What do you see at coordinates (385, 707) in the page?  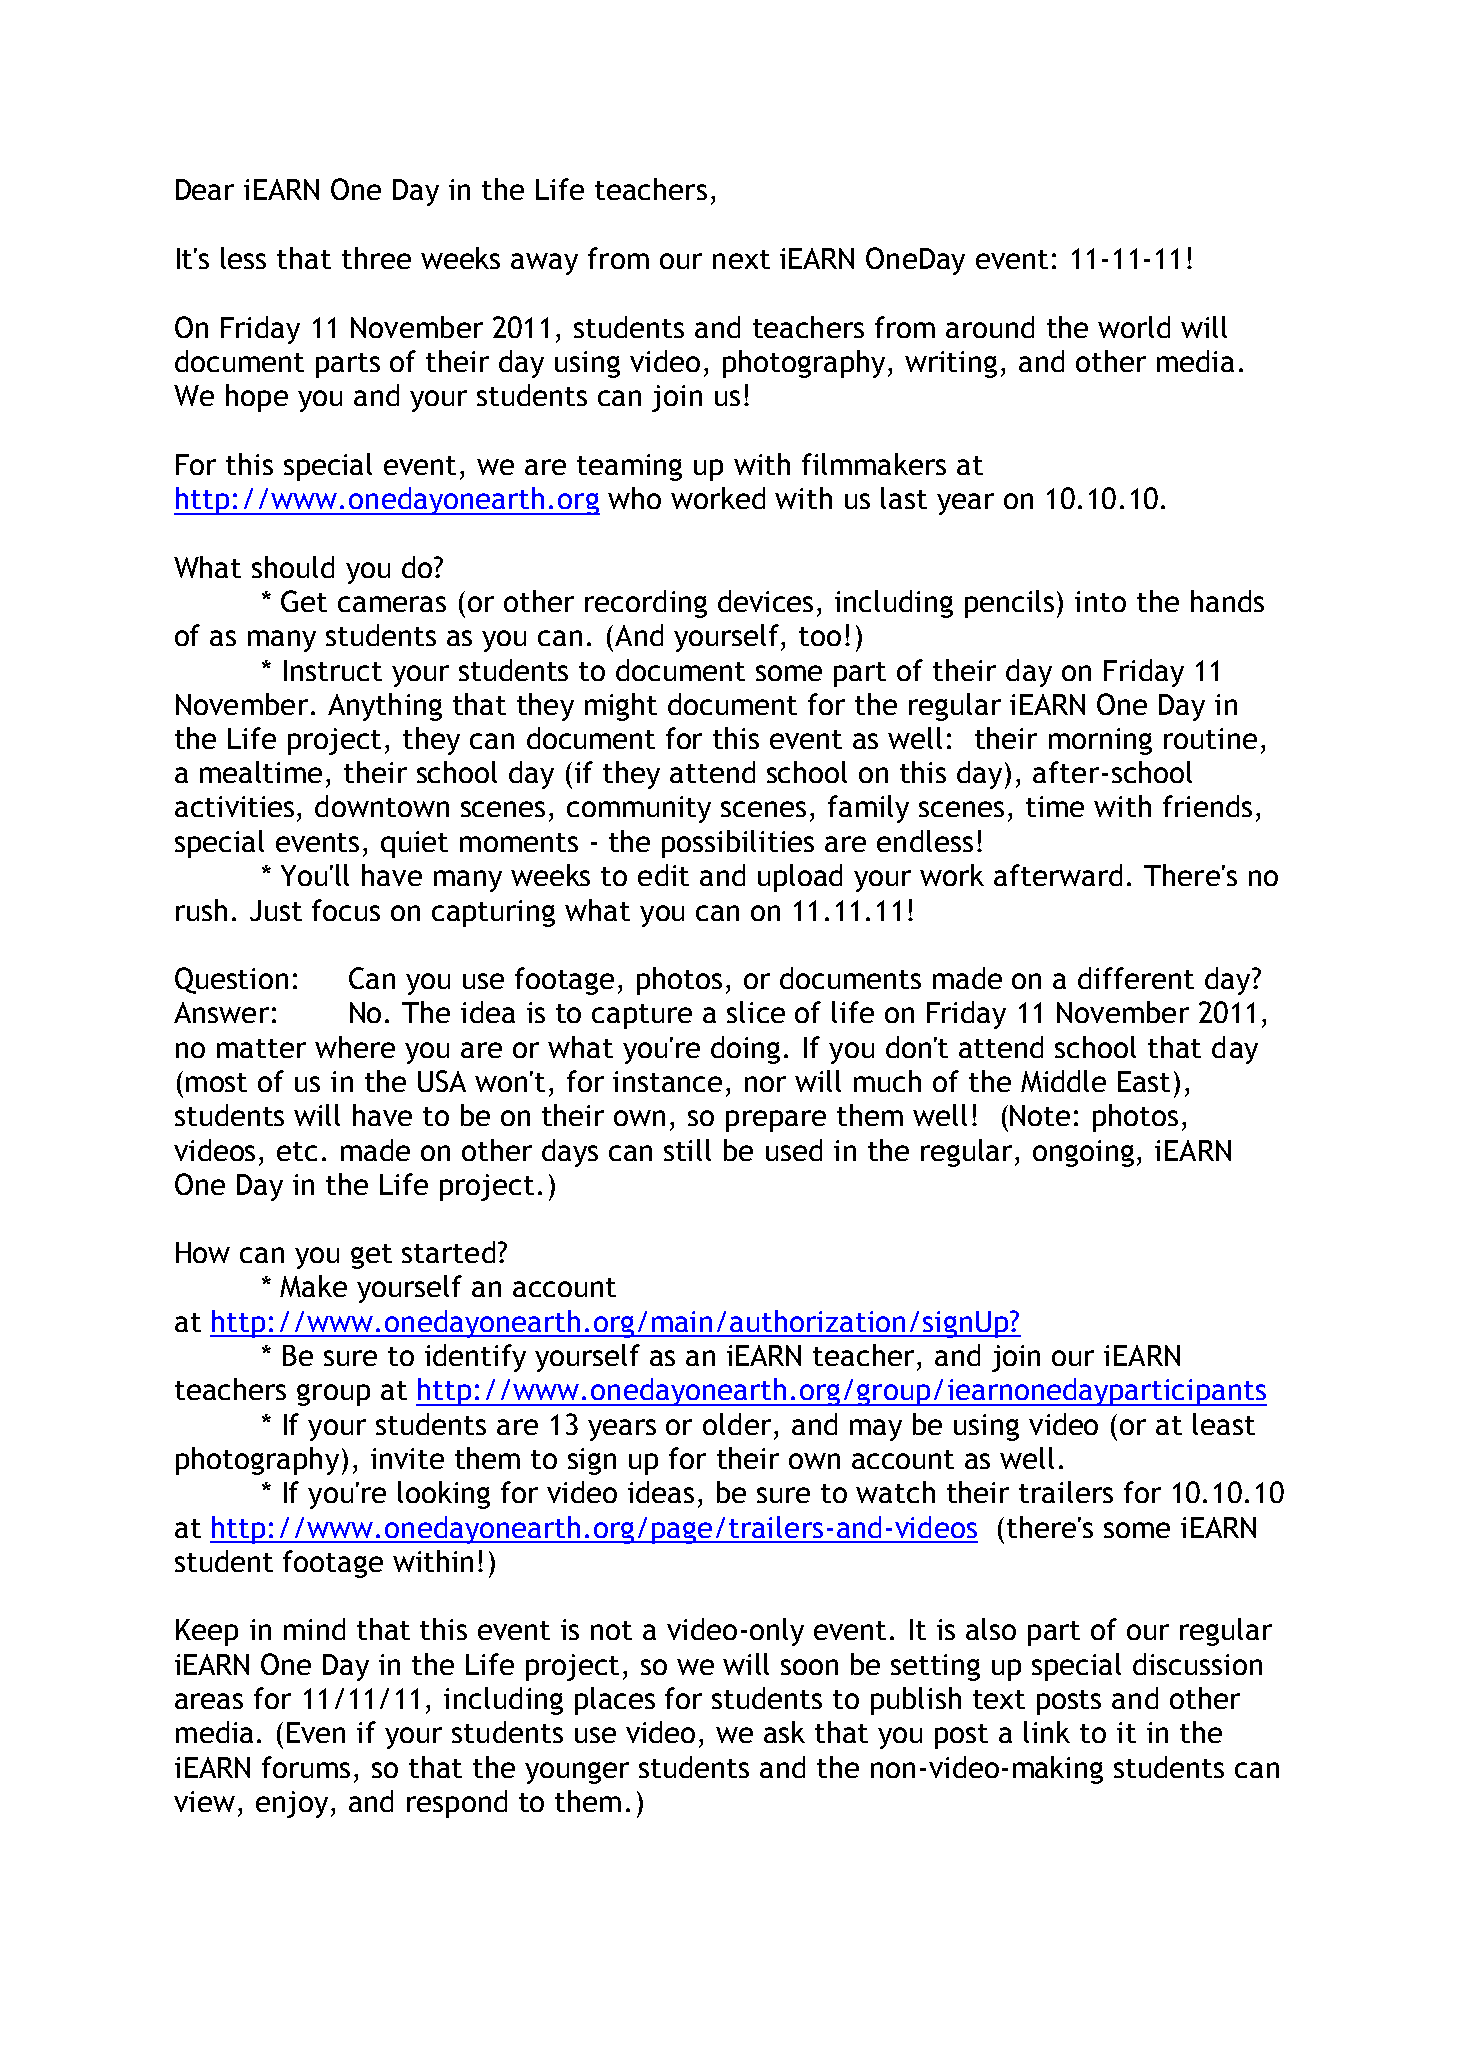 I see `Anything` at bounding box center [385, 707].
